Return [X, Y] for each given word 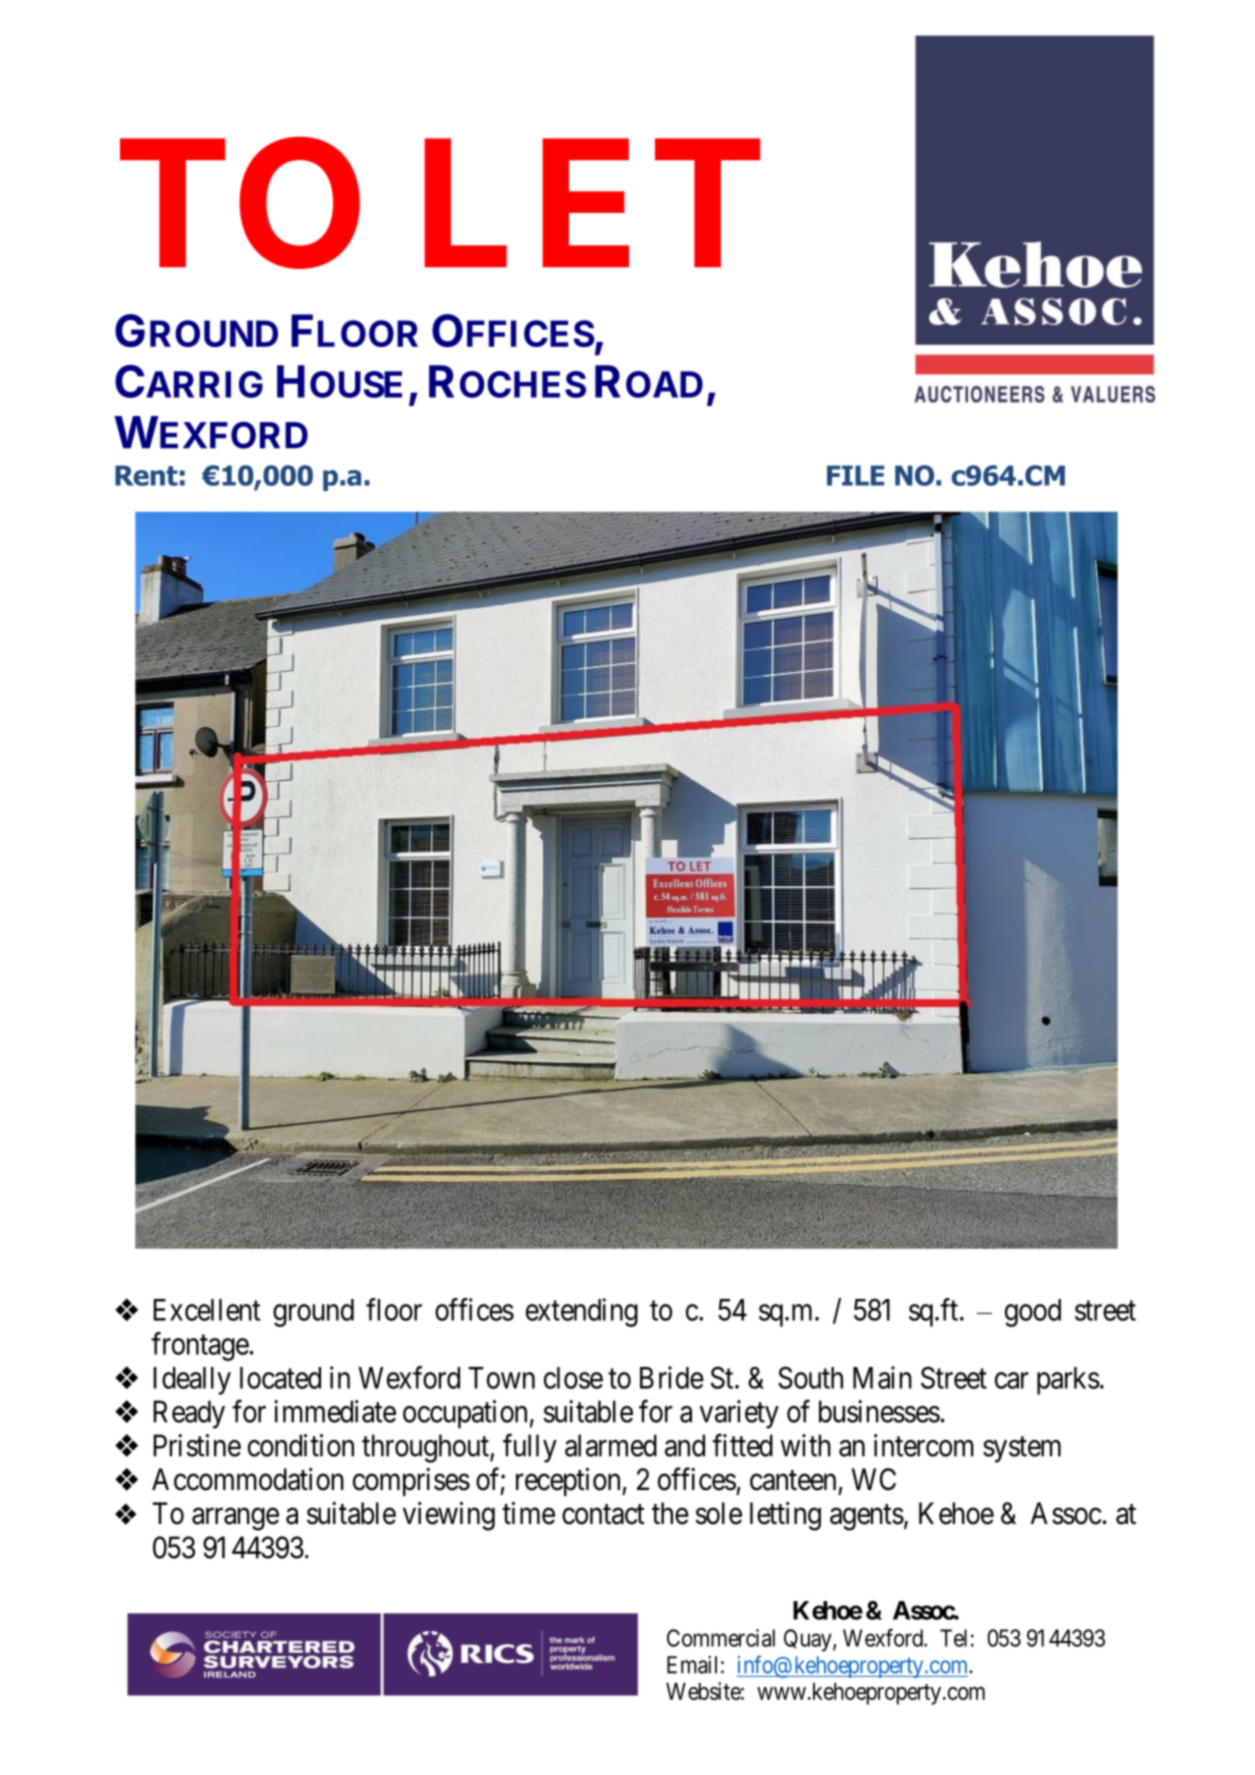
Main [882, 1377]
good [1033, 1313]
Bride [672, 1377]
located [280, 1378]
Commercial [721, 1638]
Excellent [207, 1310]
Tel [953, 1638]
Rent [146, 475]
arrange [235, 1519]
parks [1068, 1381]
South [810, 1377]
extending [582, 1312]
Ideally [192, 1381]
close [573, 1378]
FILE [855, 475]
